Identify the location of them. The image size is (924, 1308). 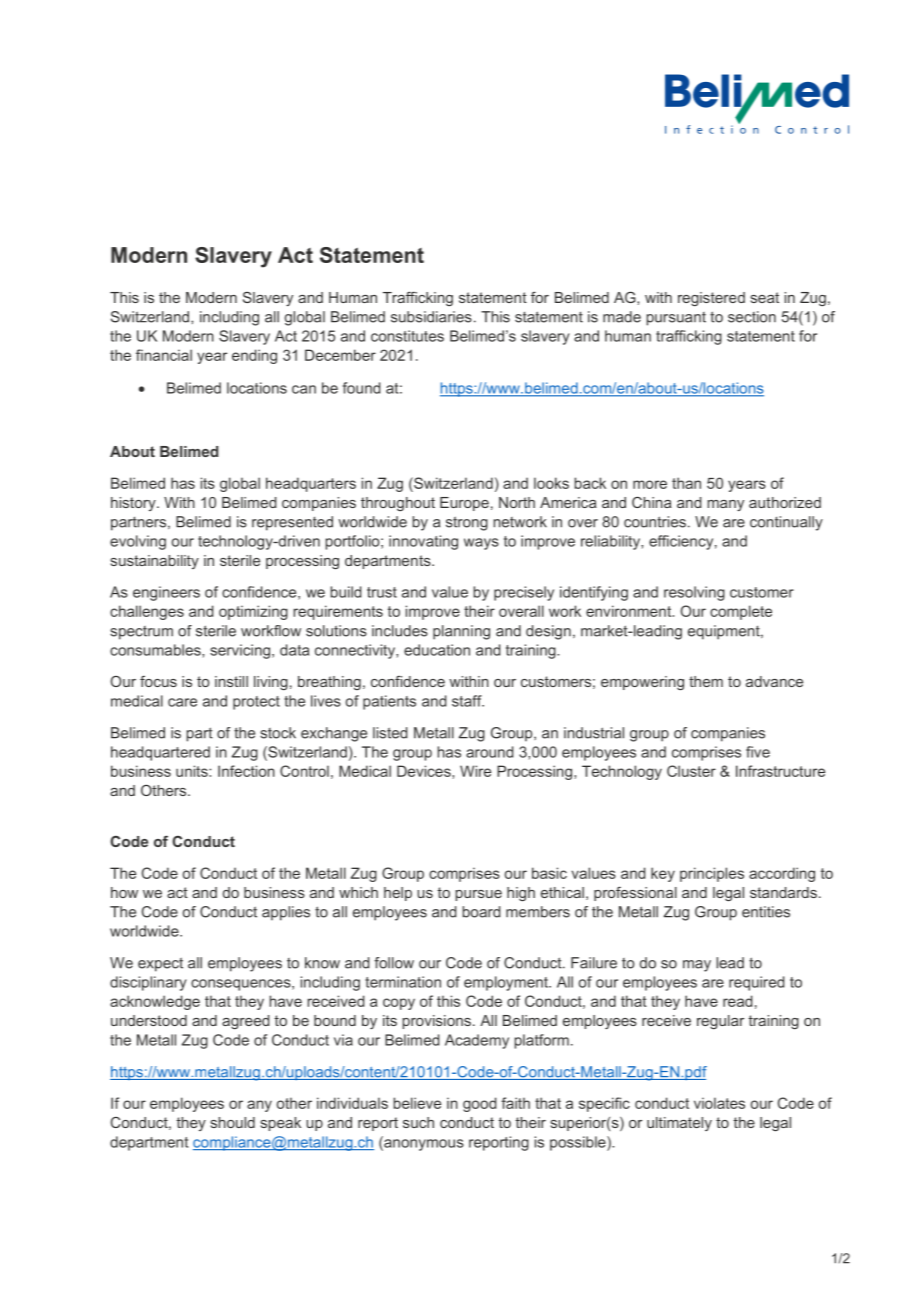
(706, 681).
